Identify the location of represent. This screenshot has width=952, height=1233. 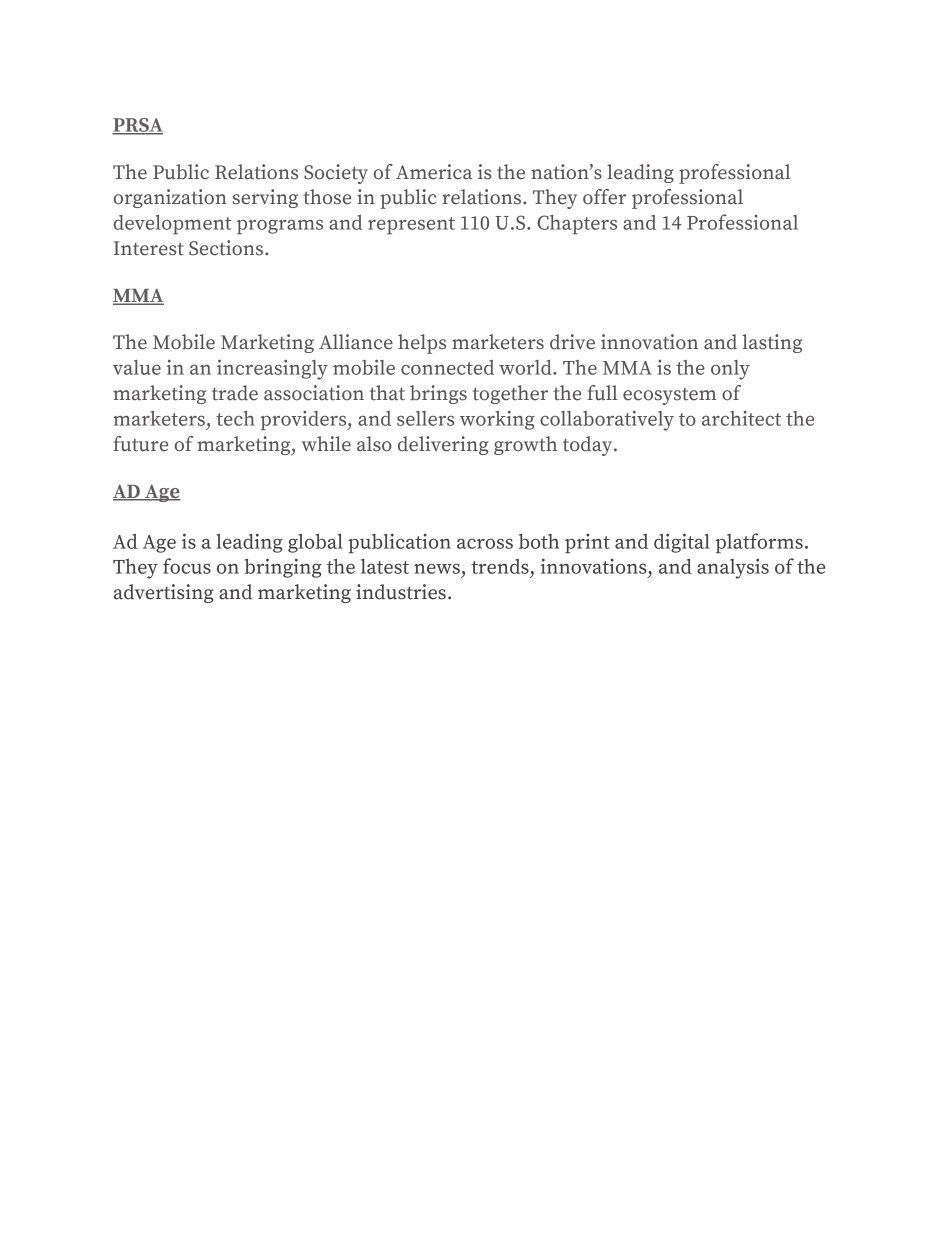
(411, 225).
